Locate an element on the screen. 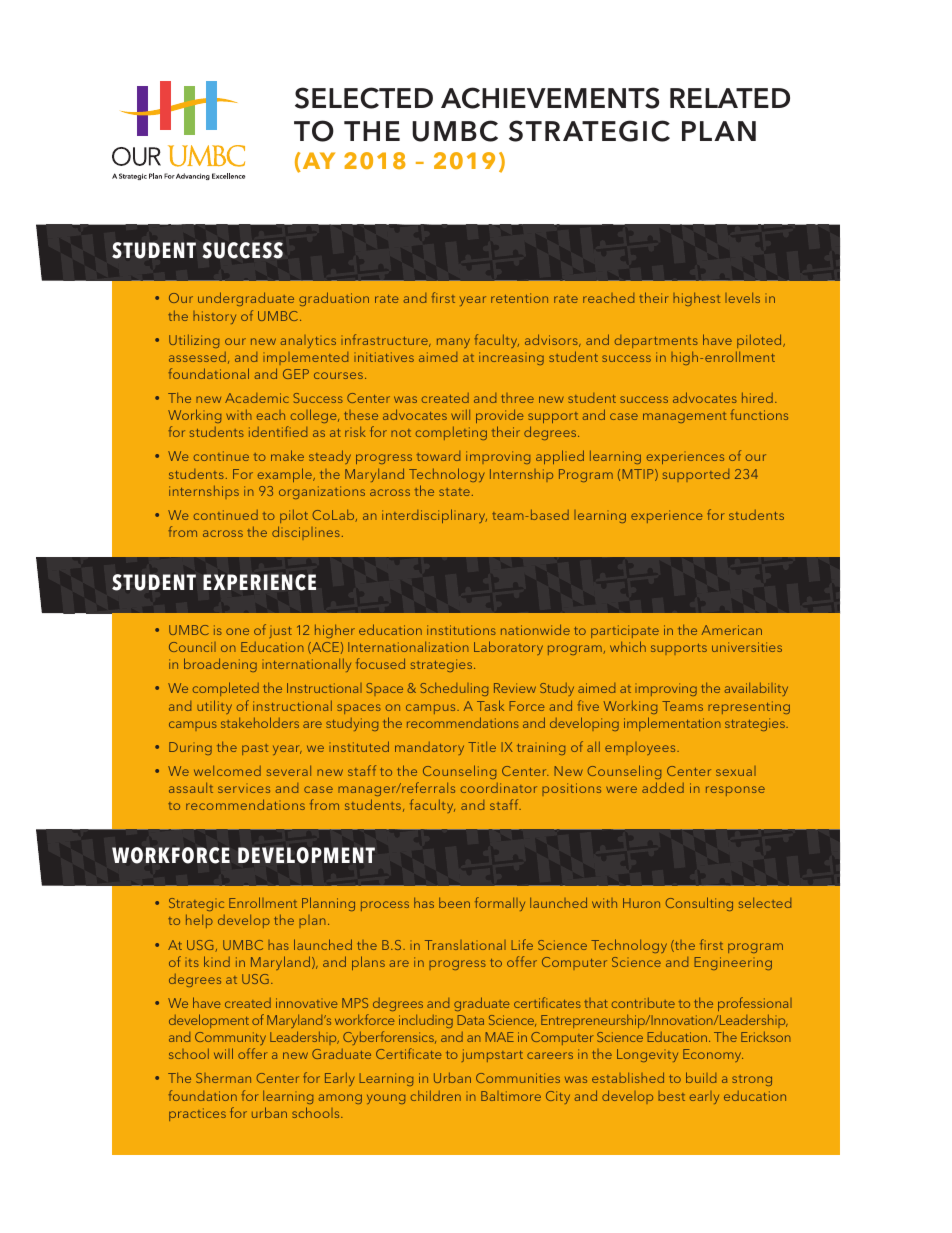  RELATED is located at coordinates (730, 98).
